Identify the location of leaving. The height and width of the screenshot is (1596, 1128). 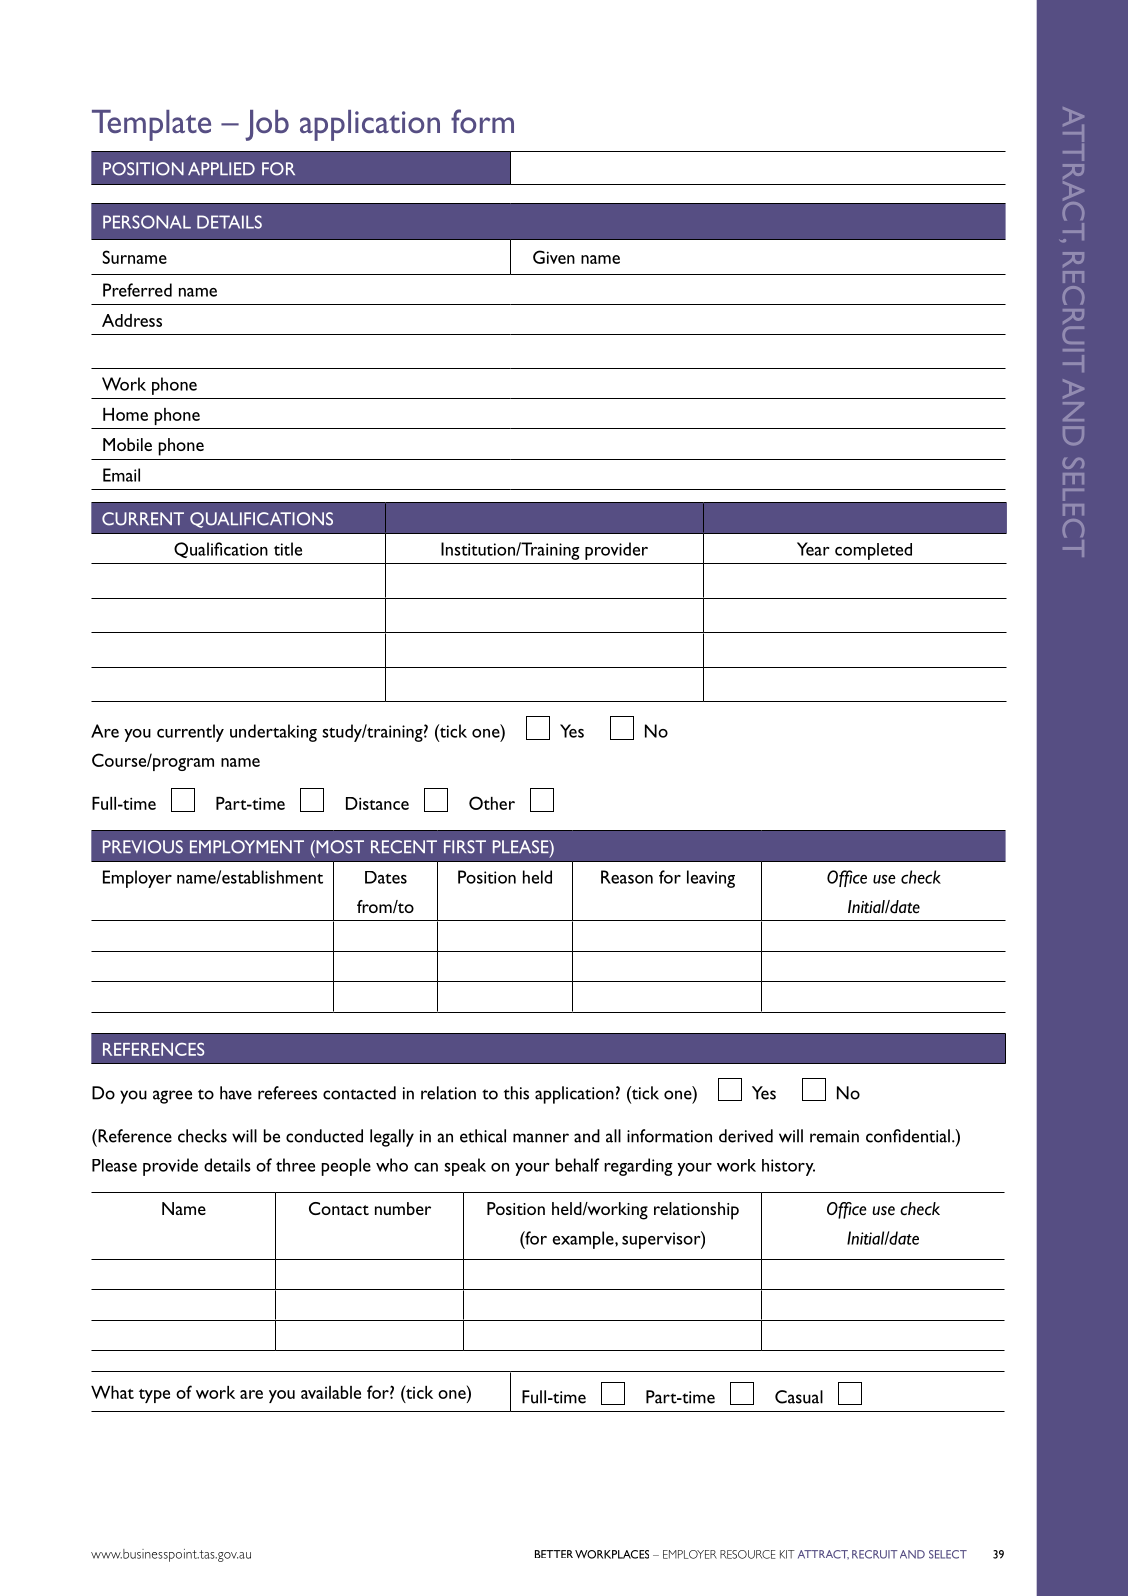
(711, 879).
